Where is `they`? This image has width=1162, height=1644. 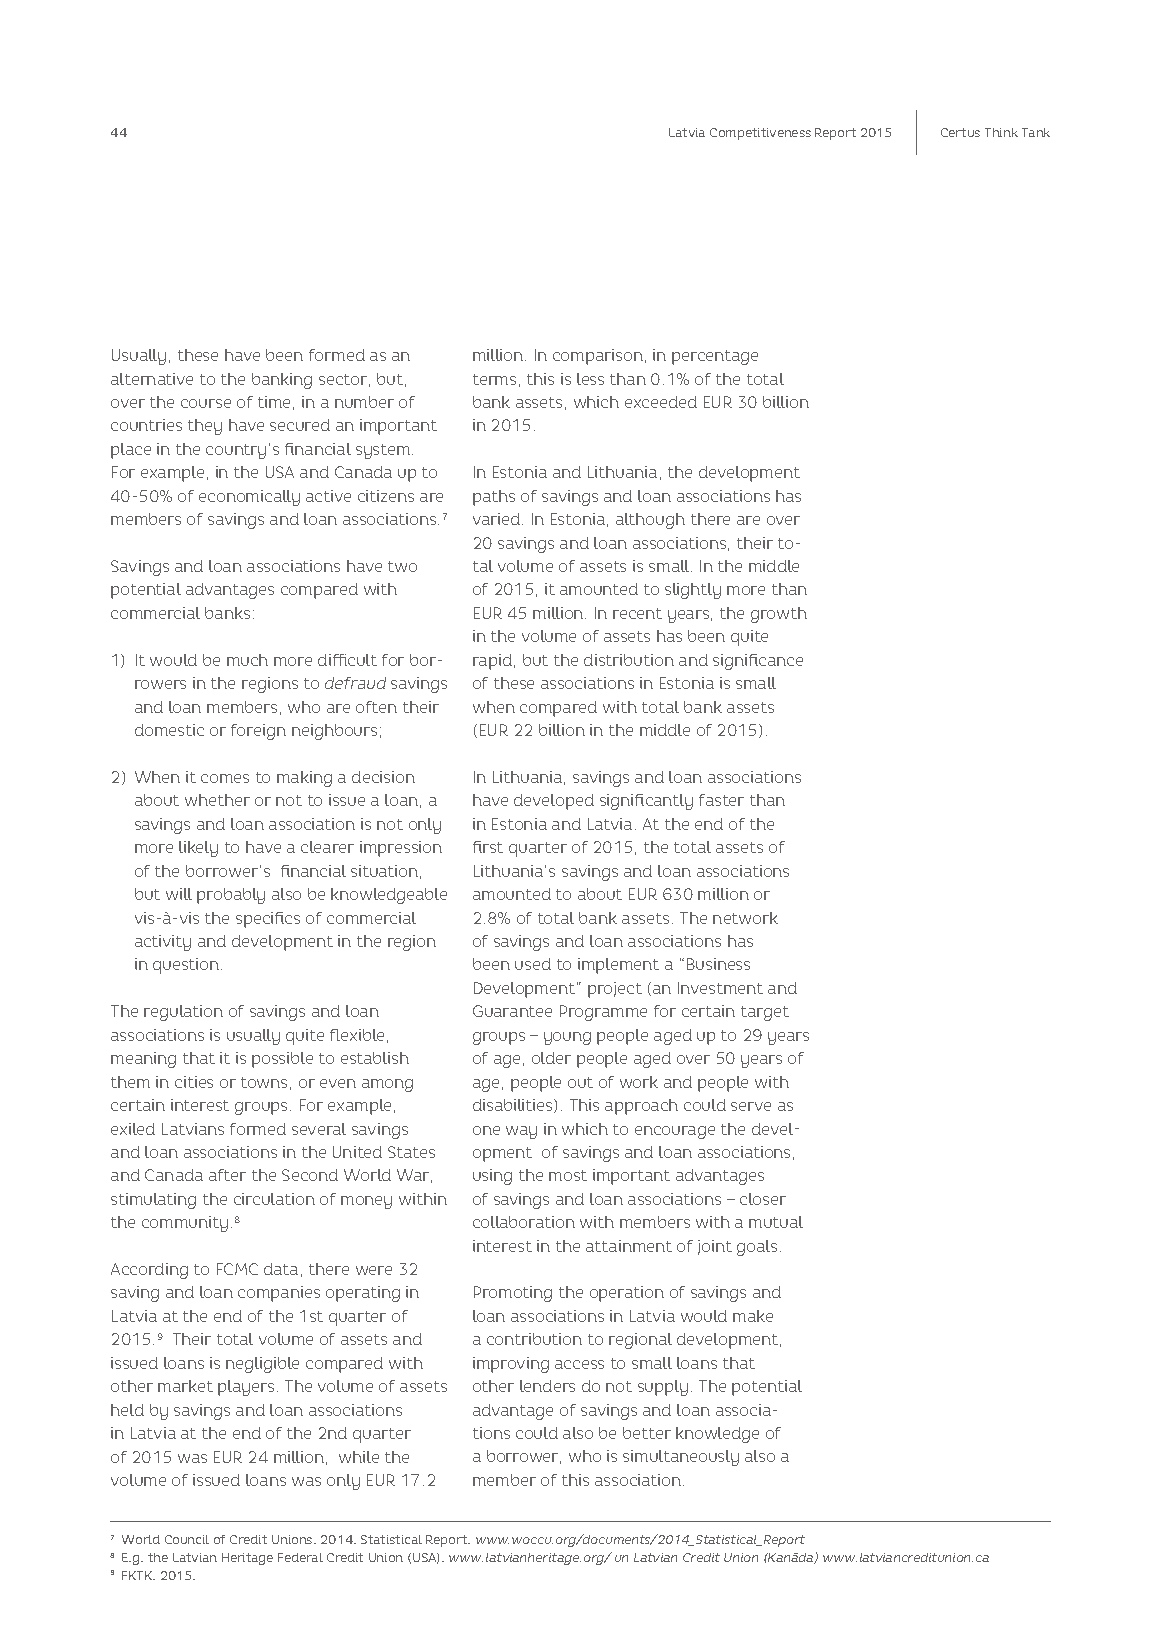
they is located at coordinates (205, 427).
